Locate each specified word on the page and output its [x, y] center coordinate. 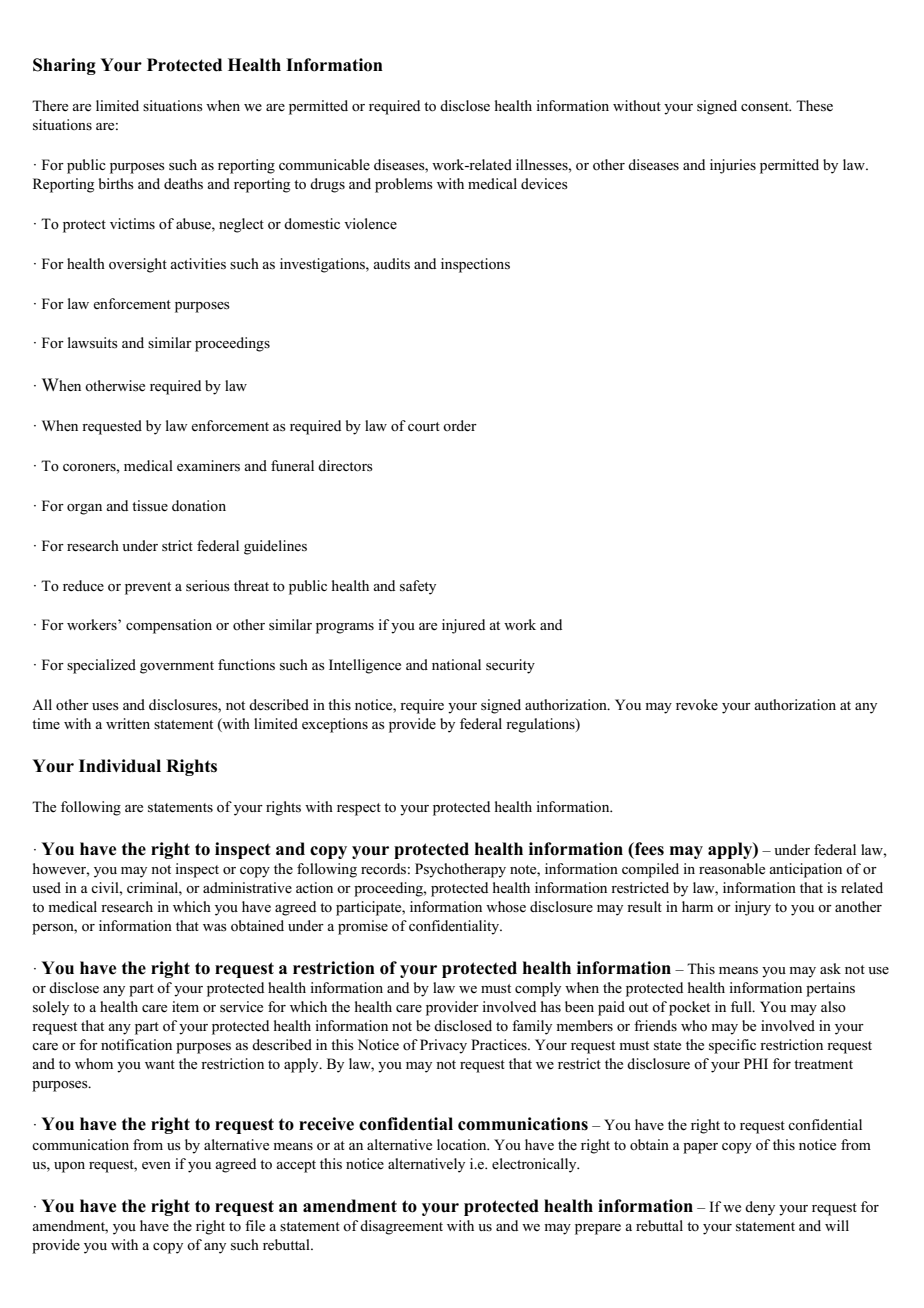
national [456, 664]
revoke [697, 705]
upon [69, 1167]
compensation [169, 626]
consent [766, 107]
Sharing [64, 66]
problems [404, 185]
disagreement [401, 1227]
